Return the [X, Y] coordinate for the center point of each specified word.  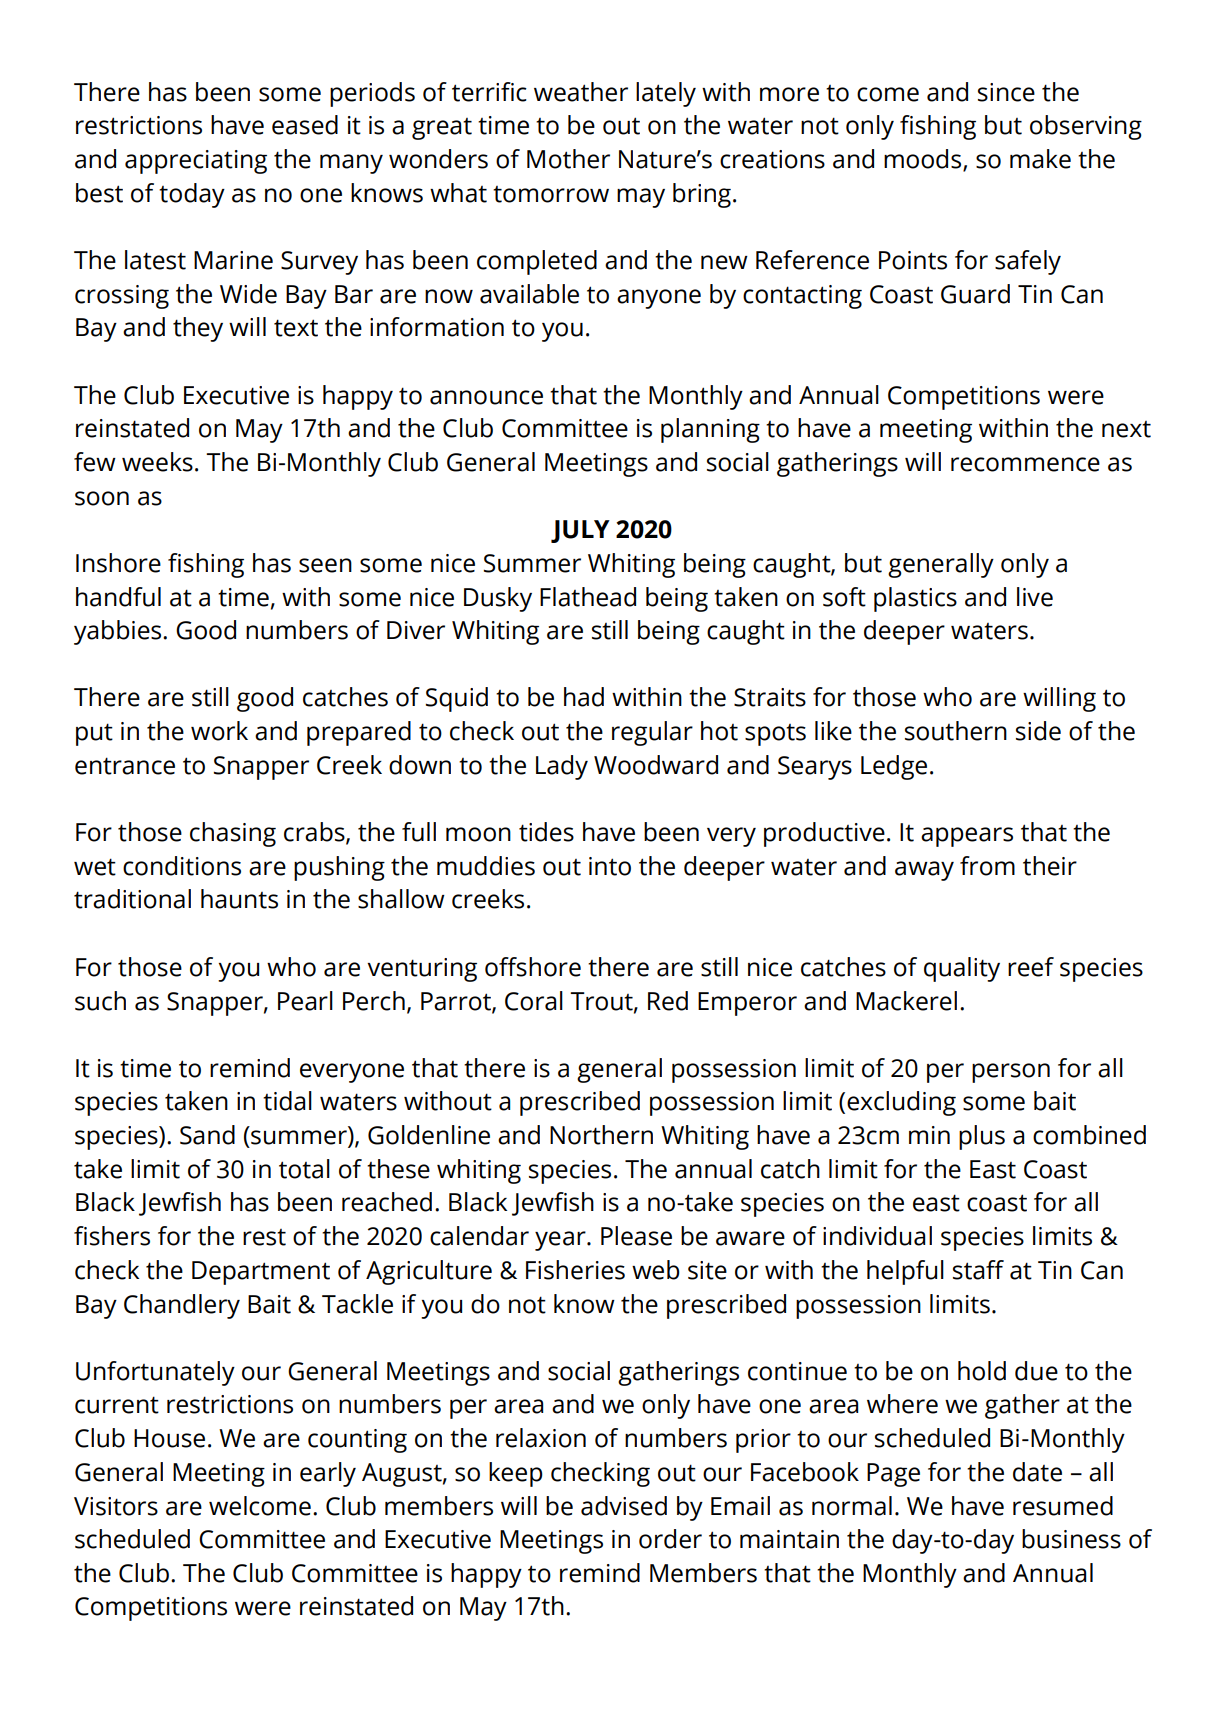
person [1011, 1073]
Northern [601, 1135]
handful [118, 597]
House [169, 1438]
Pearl [305, 1001]
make [1040, 159]
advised [624, 1506]
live [1035, 597]
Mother [568, 159]
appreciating [196, 162]
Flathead [588, 597]
